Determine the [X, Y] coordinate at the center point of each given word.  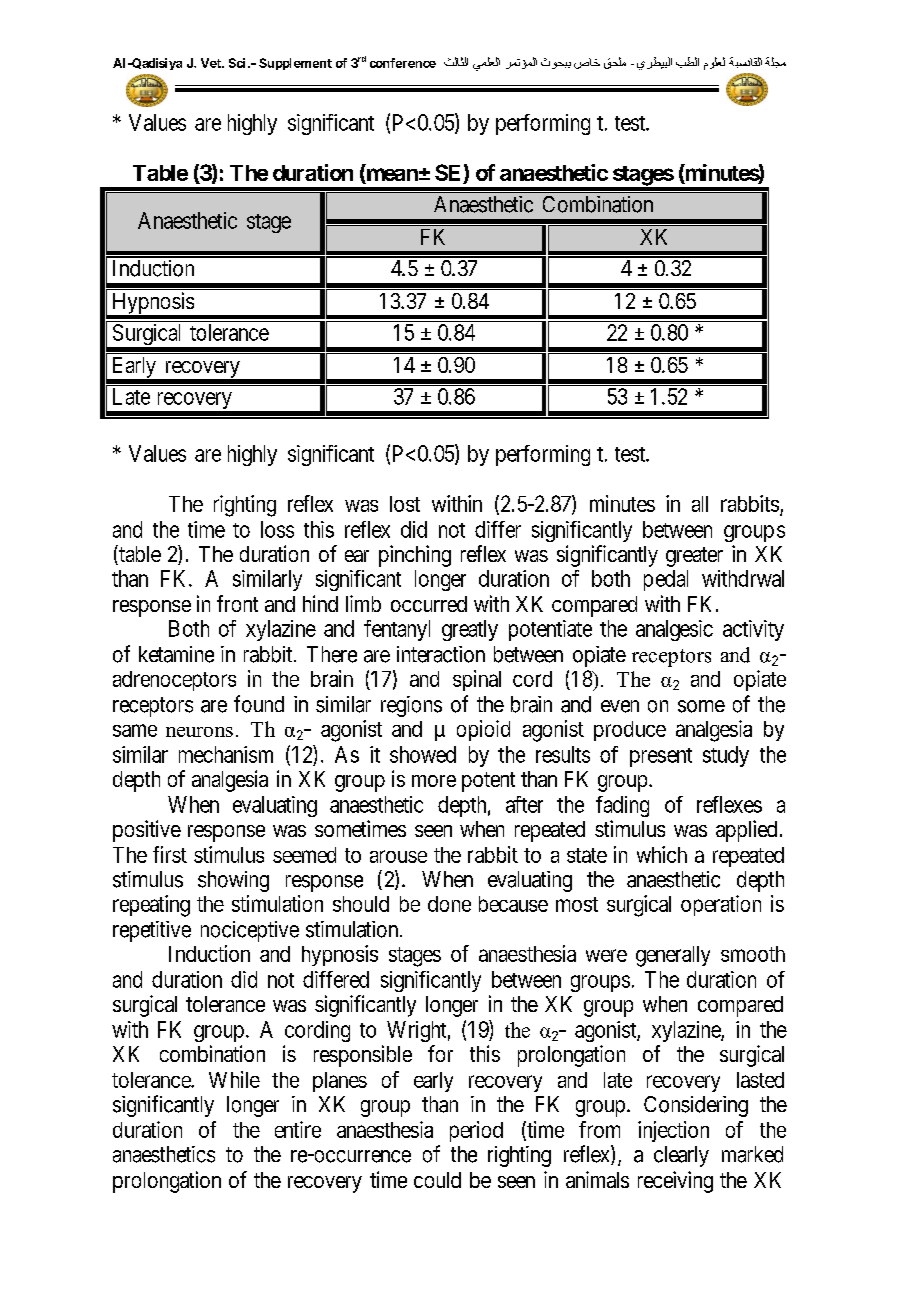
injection [673, 1131]
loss [277, 529]
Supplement [295, 64]
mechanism [226, 754]
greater [694, 557]
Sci [237, 63]
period [476, 1131]
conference [403, 63]
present [661, 757]
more [434, 781]
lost [405, 504]
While [234, 1079]
